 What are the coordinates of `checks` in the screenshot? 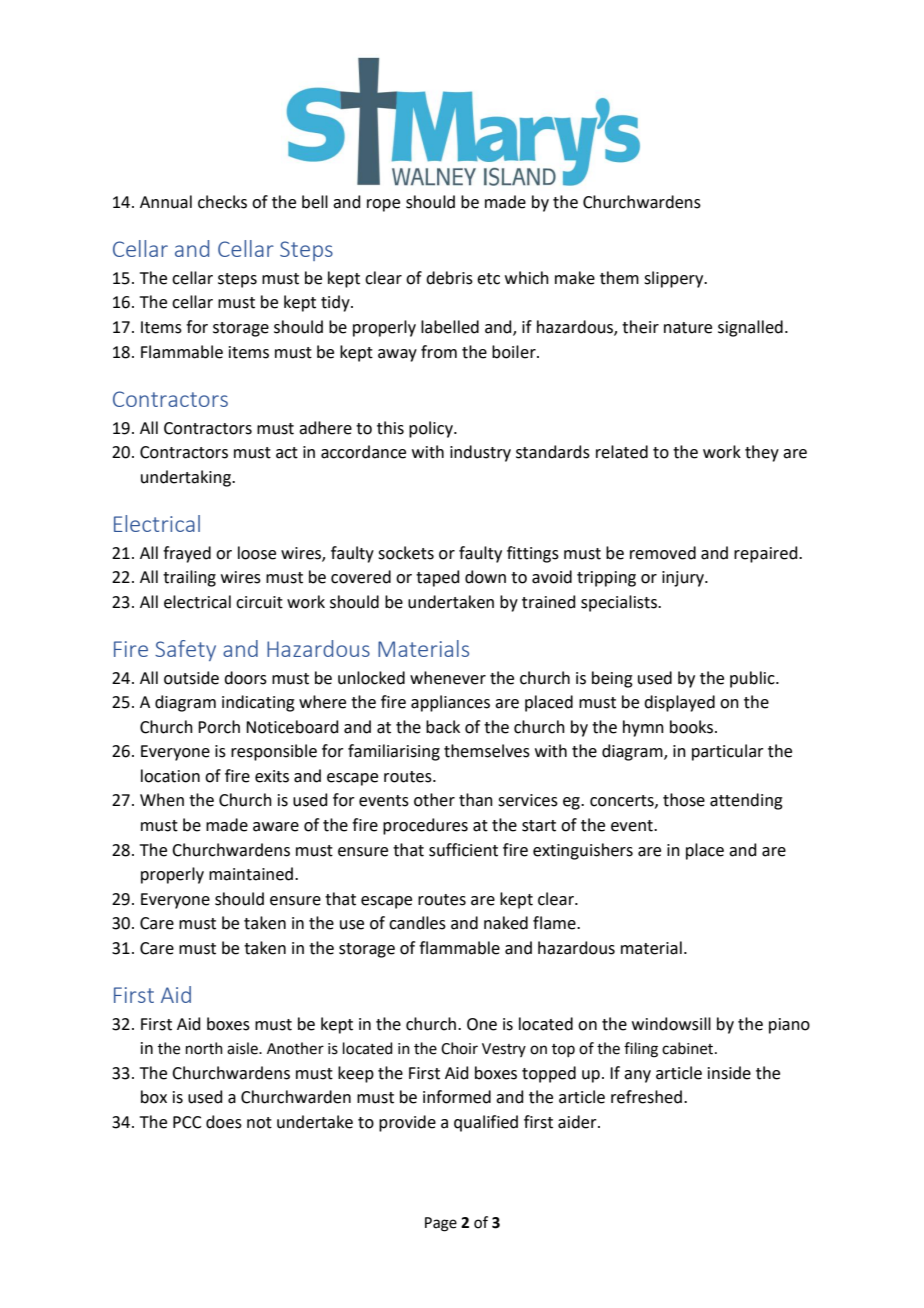 It's located at (222, 202).
